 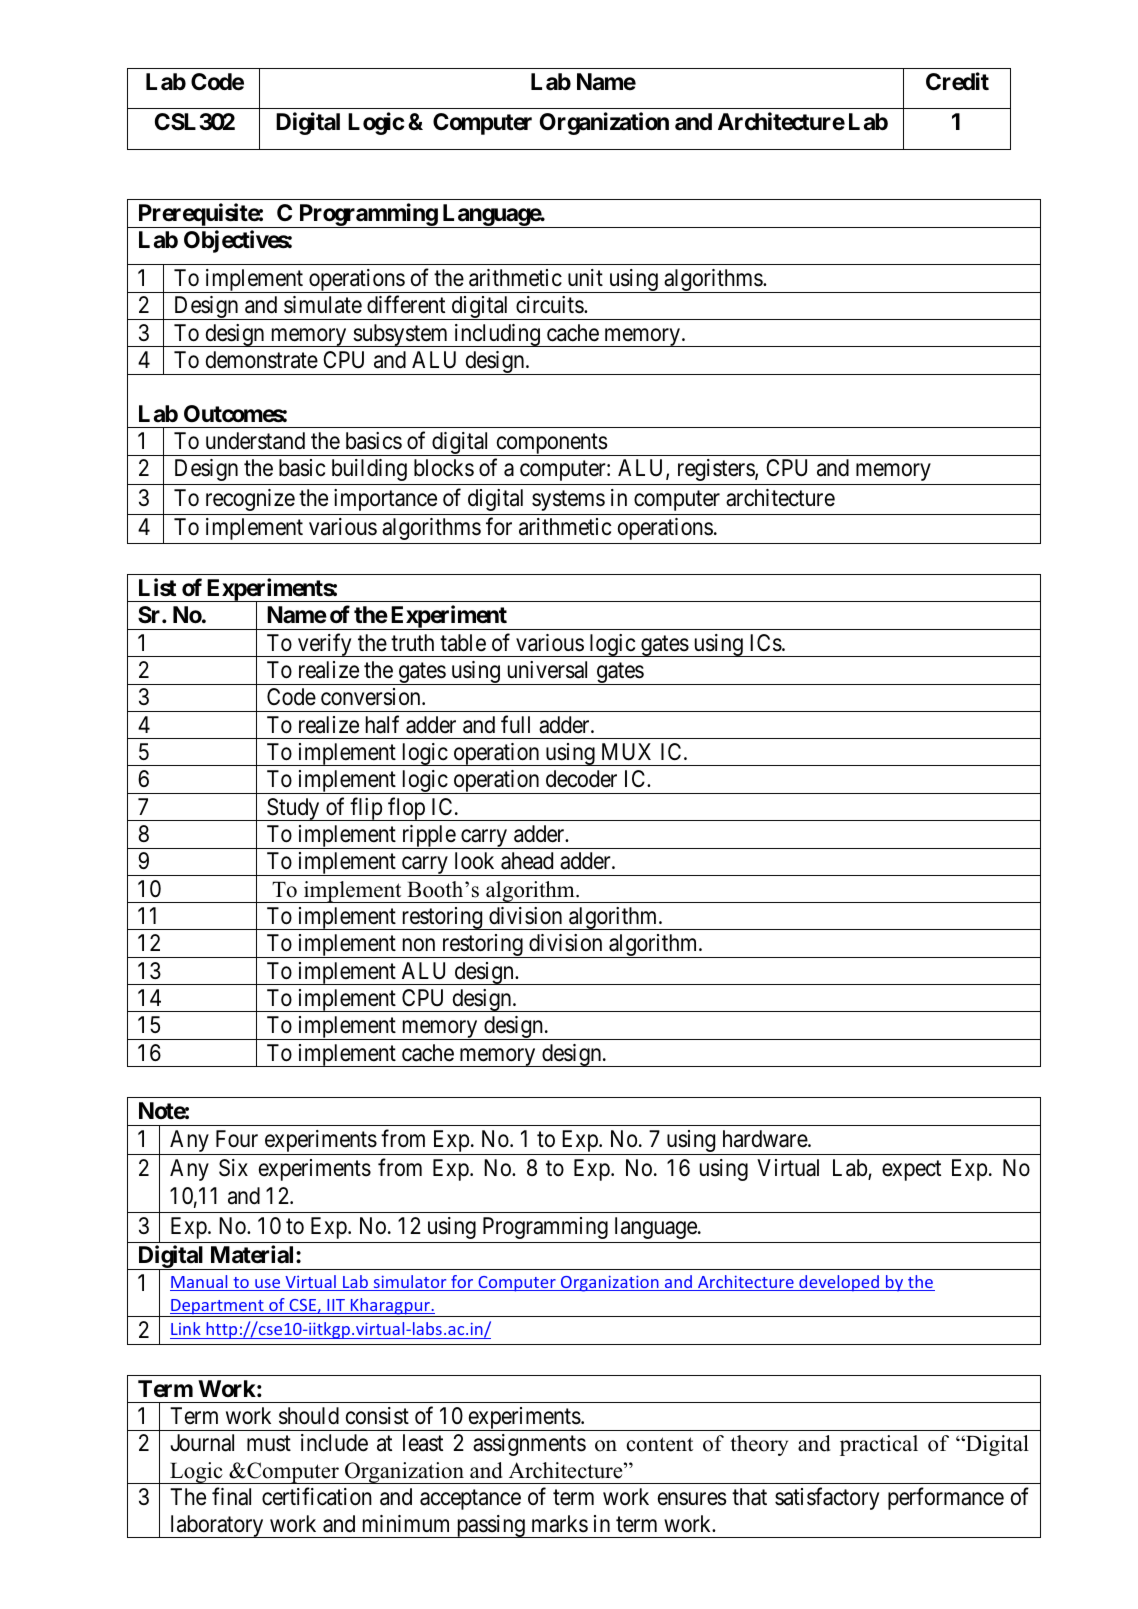 What do you see at coordinates (827, 1499) in the page?
I see `satisfactory` at bounding box center [827, 1499].
